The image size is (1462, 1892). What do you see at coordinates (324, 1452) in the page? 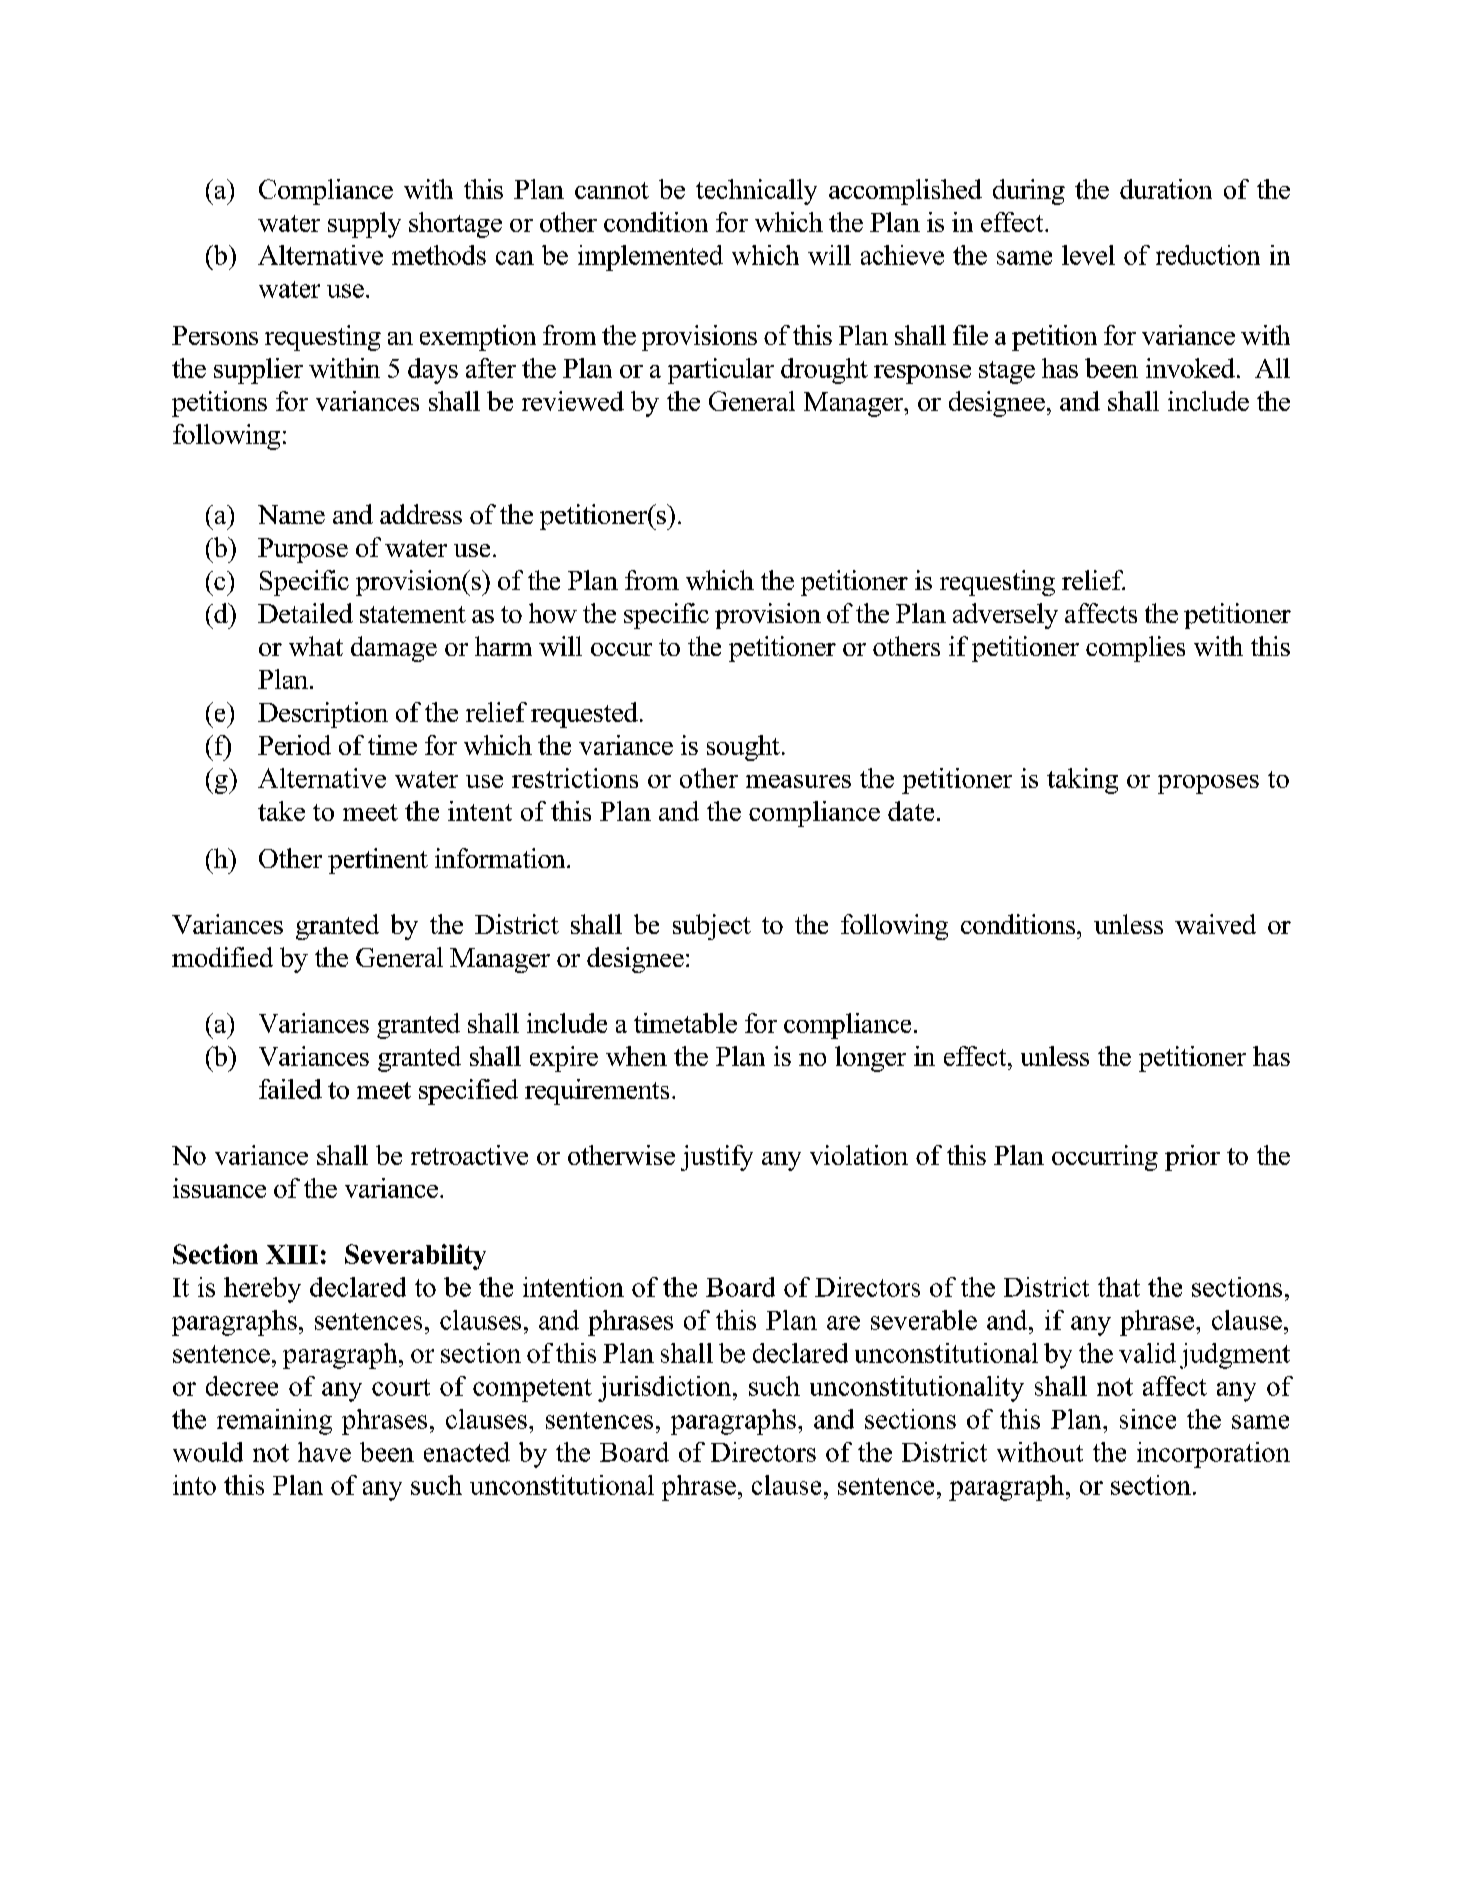
I see `have` at bounding box center [324, 1452].
